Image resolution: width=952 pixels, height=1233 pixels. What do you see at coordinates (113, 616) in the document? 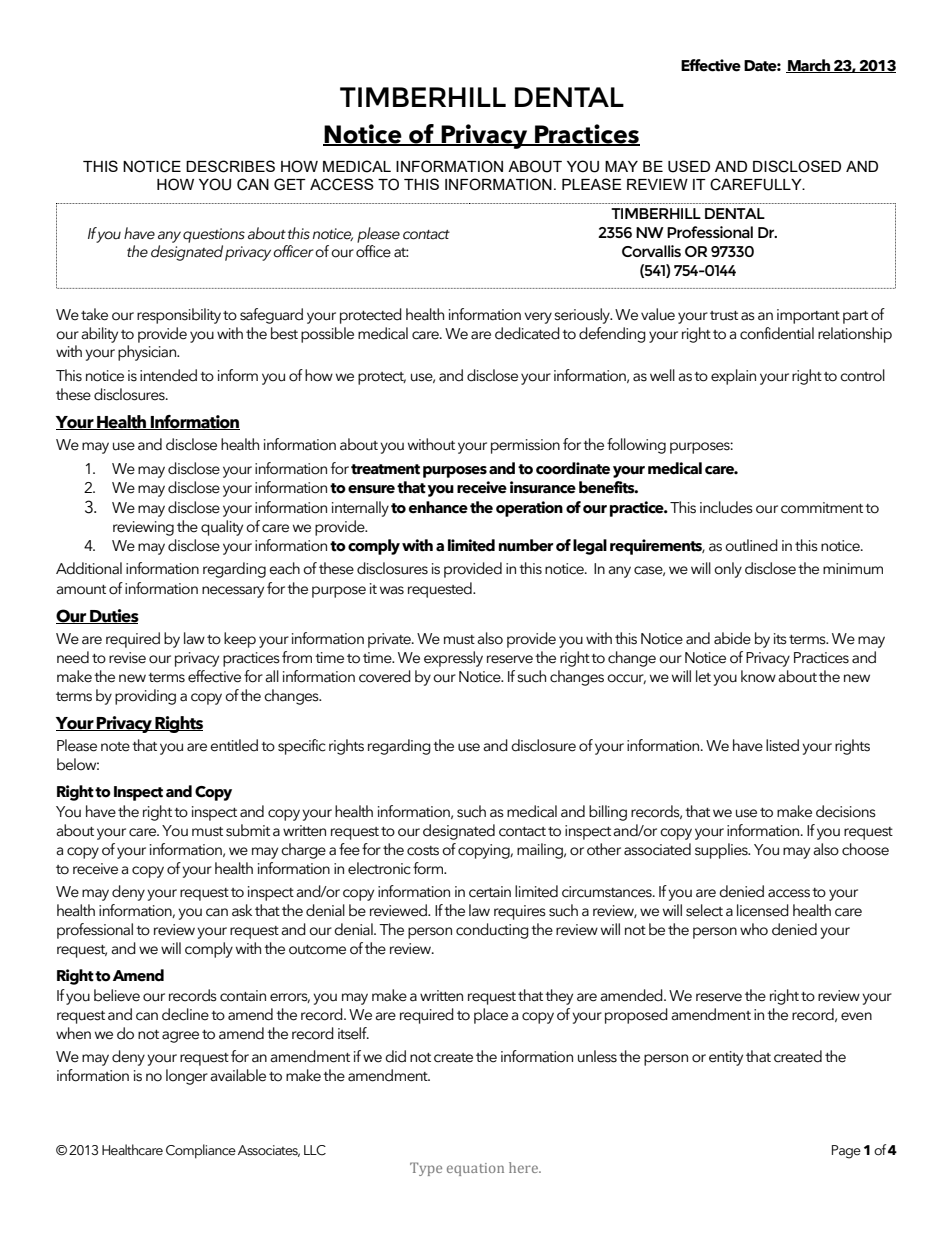
I see `Duties` at bounding box center [113, 616].
